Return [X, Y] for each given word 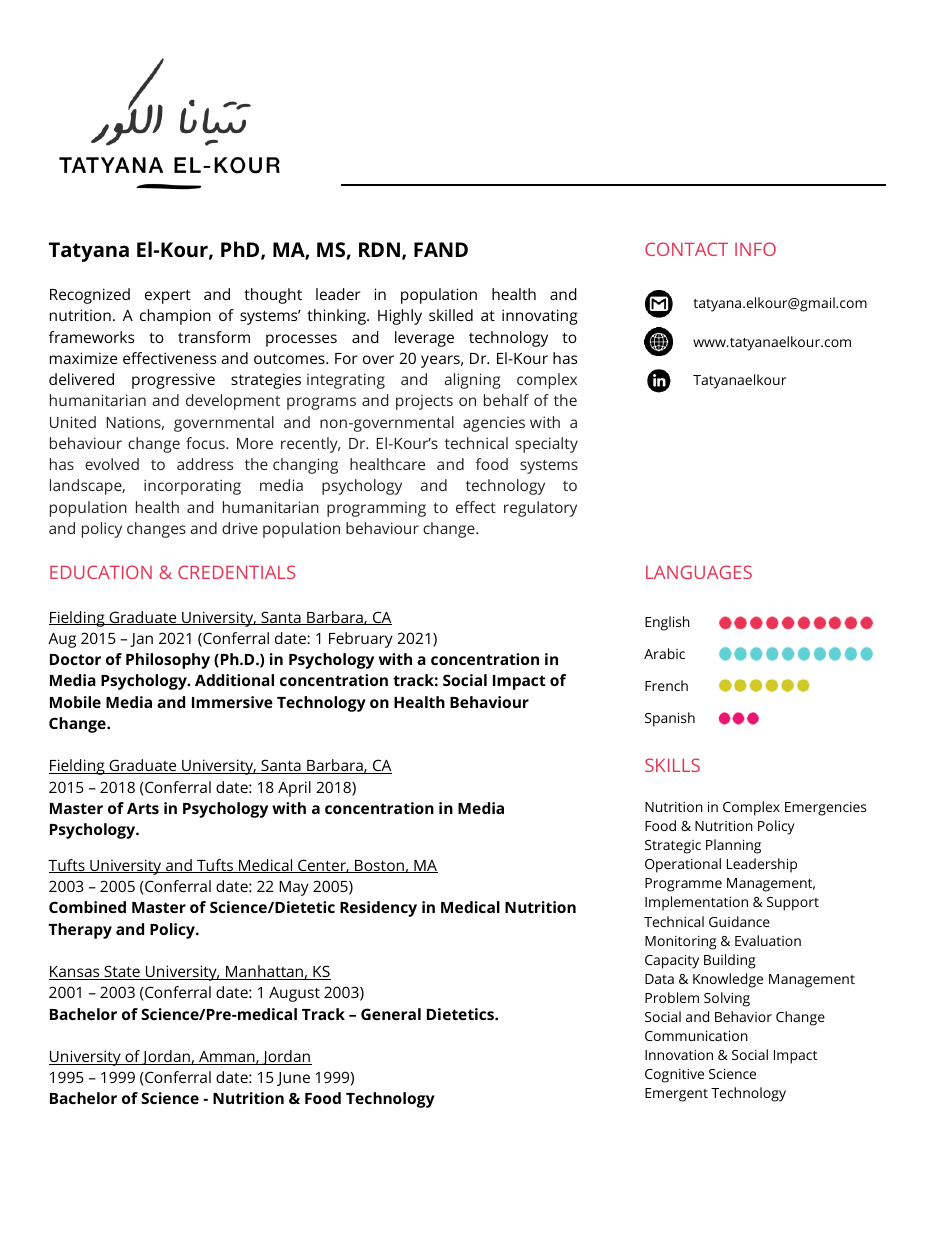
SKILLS [672, 765]
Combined [87, 907]
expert [168, 296]
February [361, 640]
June [293, 1079]
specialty [546, 445]
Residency [378, 909]
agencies [494, 424]
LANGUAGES [699, 572]
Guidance [739, 921]
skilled [451, 315]
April [294, 789]
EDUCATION [101, 572]
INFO [755, 249]
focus [206, 443]
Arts [143, 808]
